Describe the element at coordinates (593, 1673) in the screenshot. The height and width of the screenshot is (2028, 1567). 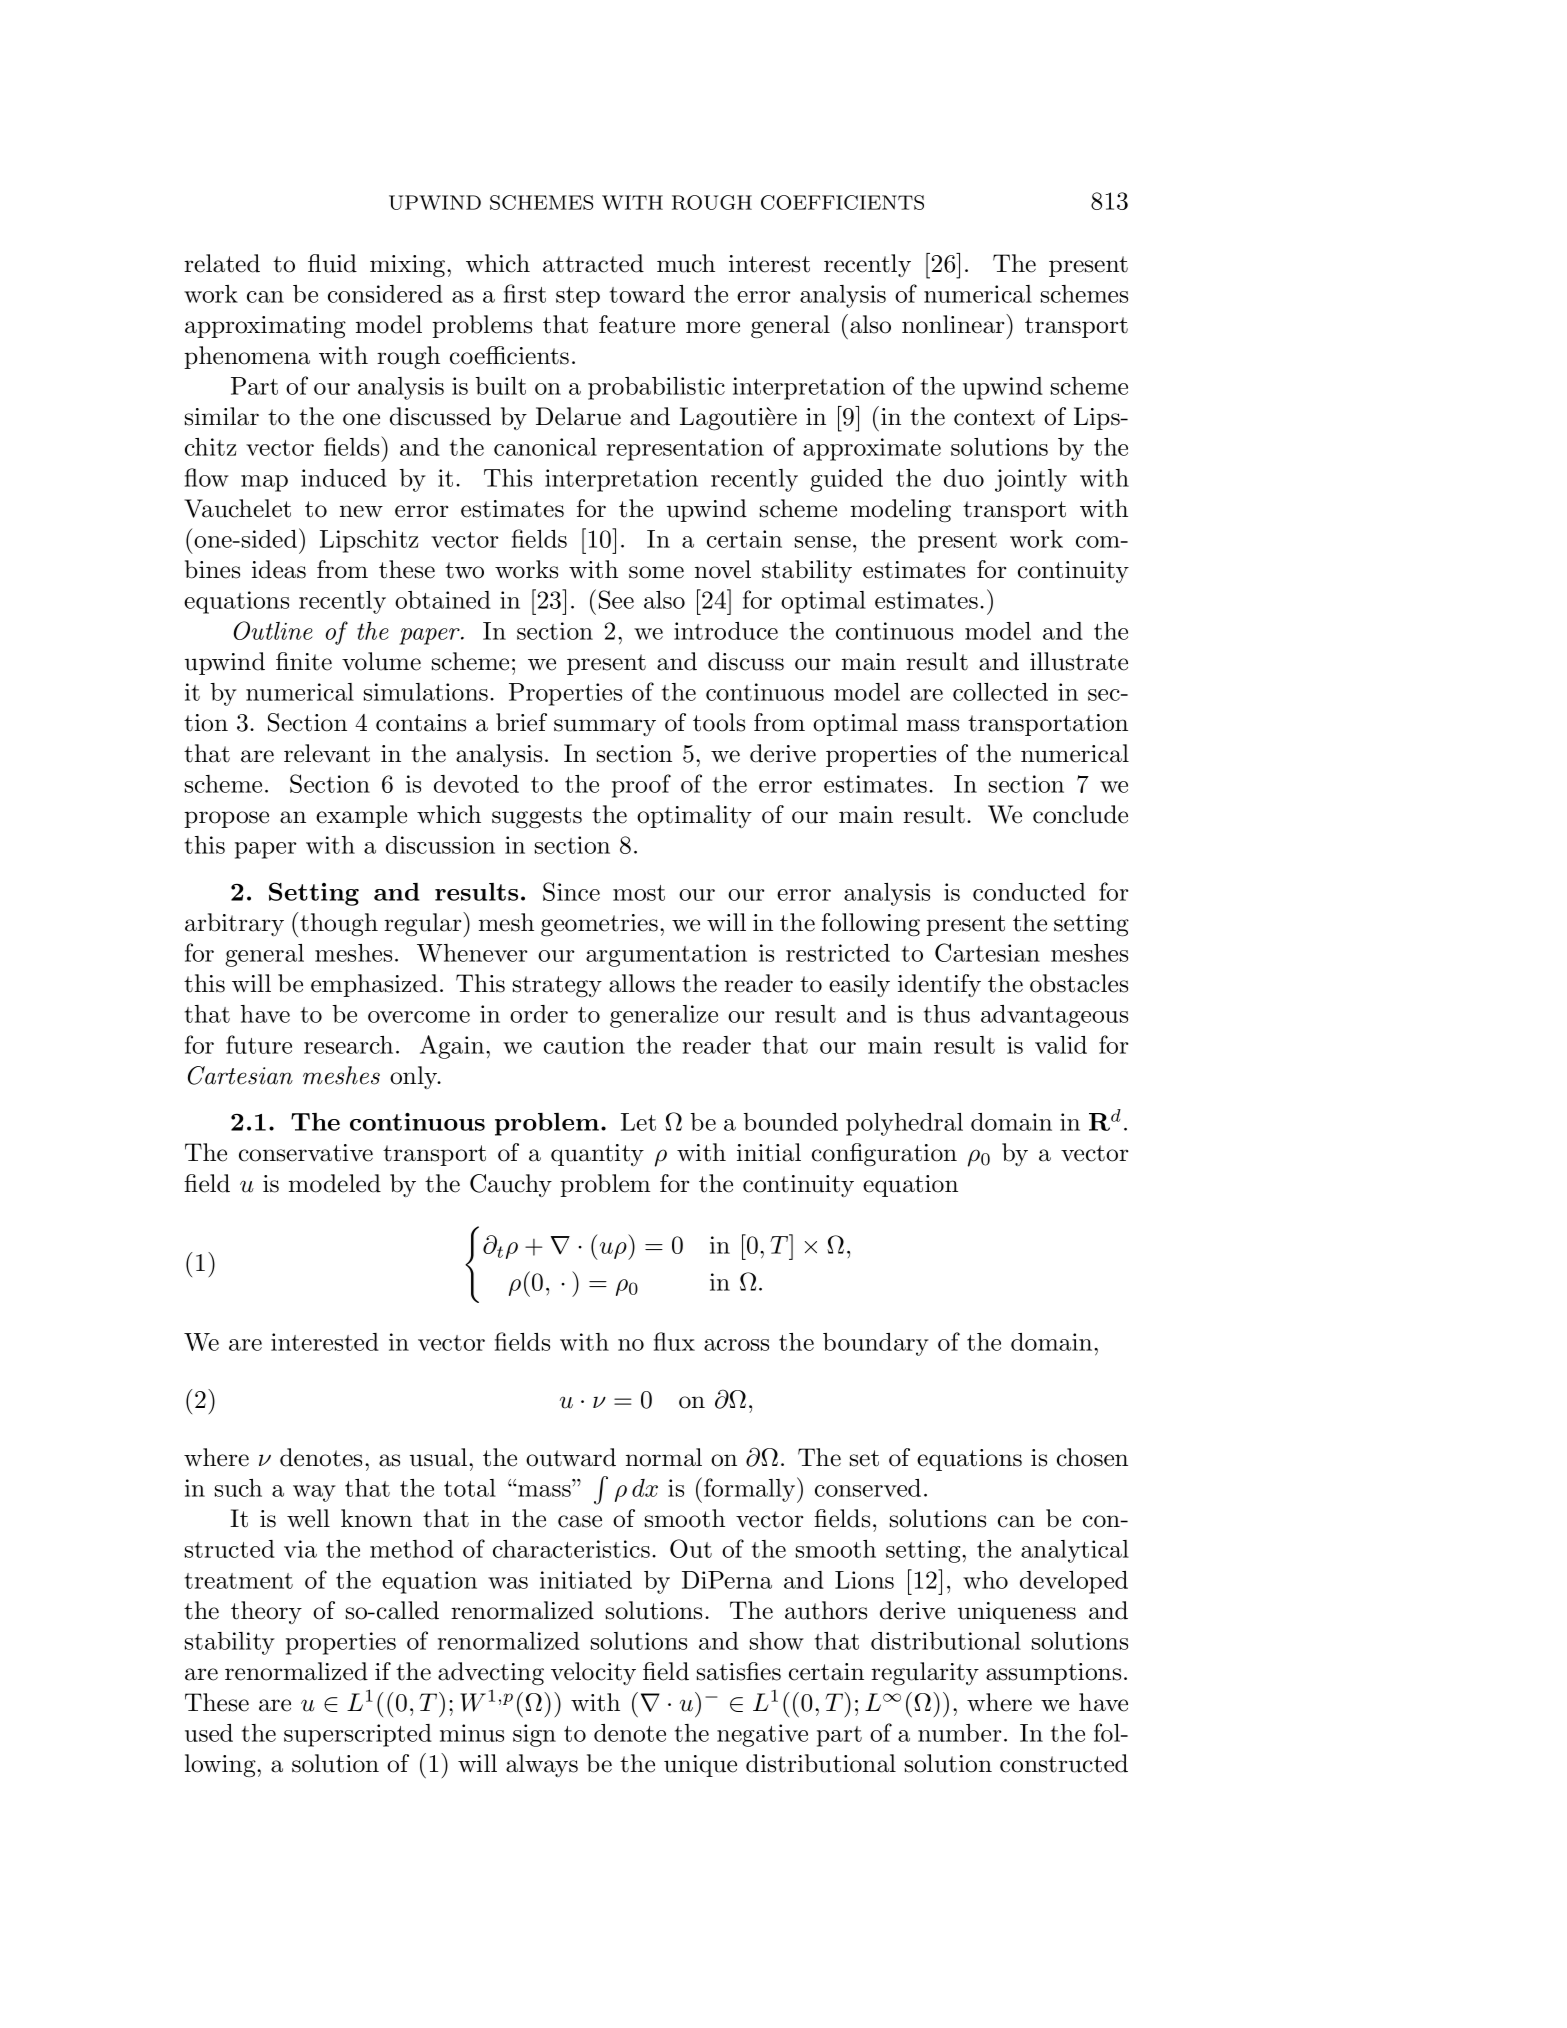
I see `velocity` at that location.
